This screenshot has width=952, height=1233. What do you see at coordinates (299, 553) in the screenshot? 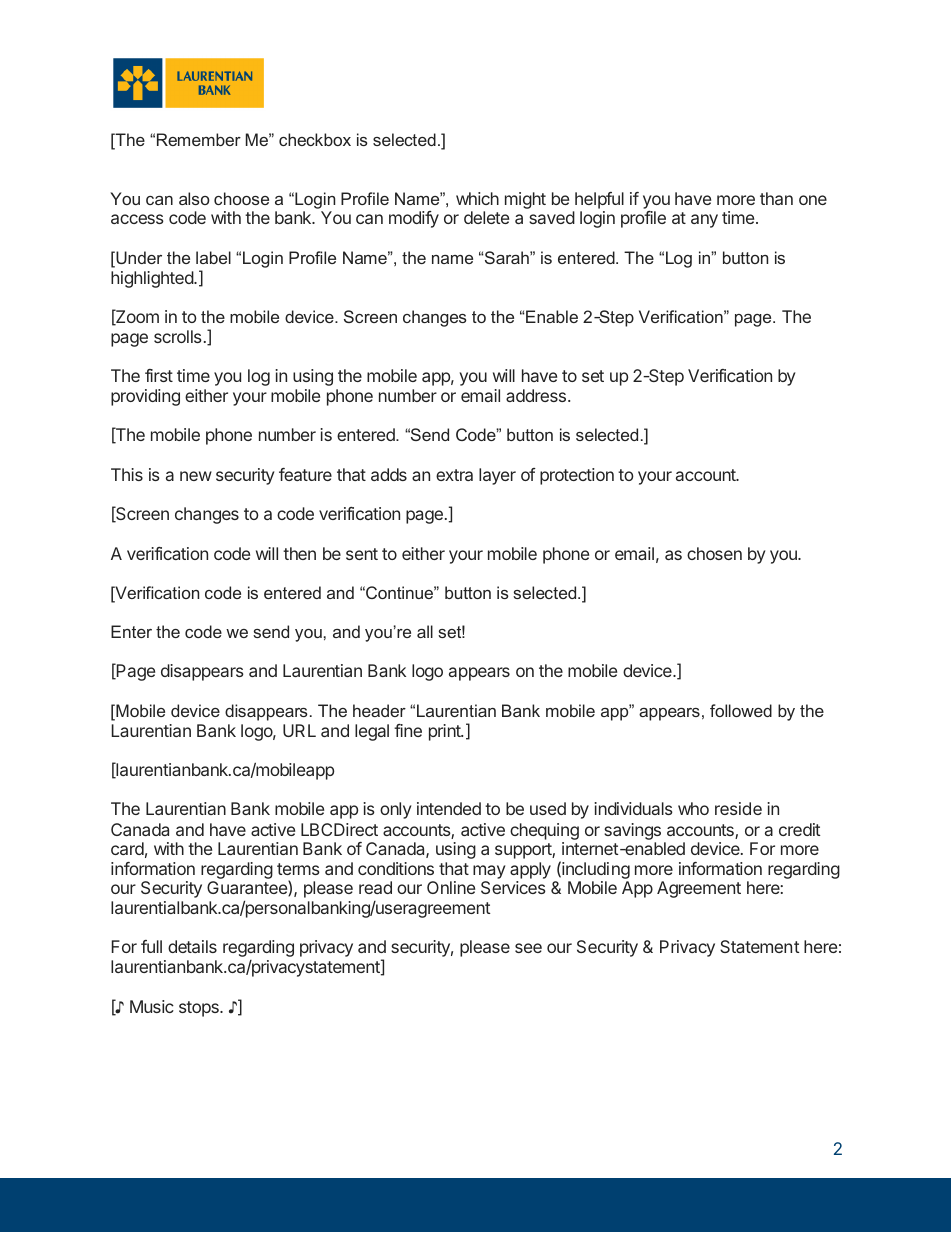
I see `then` at bounding box center [299, 553].
